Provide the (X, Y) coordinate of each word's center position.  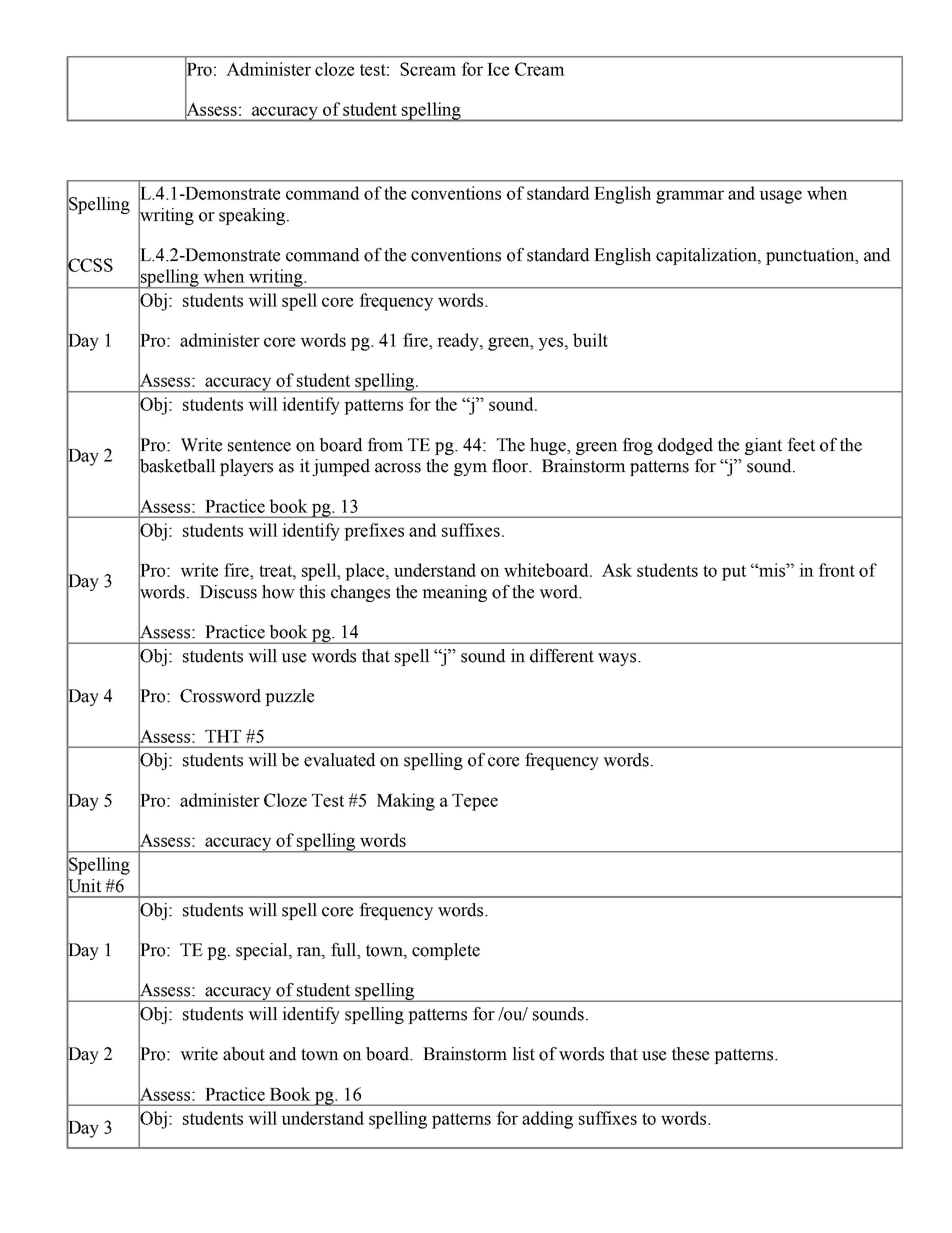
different (562, 656)
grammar (690, 197)
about (244, 1054)
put (734, 573)
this (312, 592)
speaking (252, 216)
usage (780, 197)
